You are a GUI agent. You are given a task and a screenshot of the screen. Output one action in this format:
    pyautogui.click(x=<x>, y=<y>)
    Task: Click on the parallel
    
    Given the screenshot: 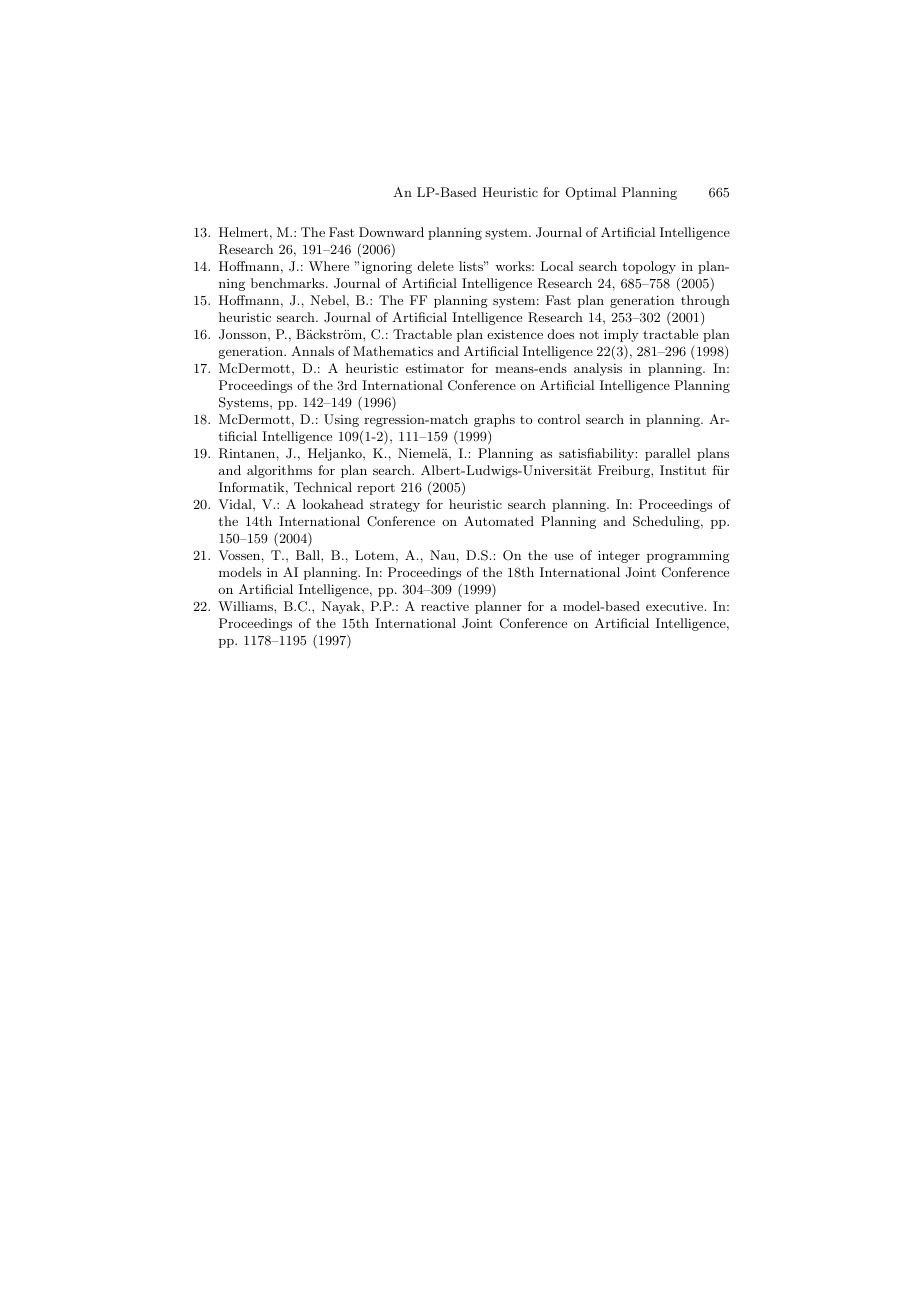 What is the action you would take?
    pyautogui.click(x=667, y=454)
